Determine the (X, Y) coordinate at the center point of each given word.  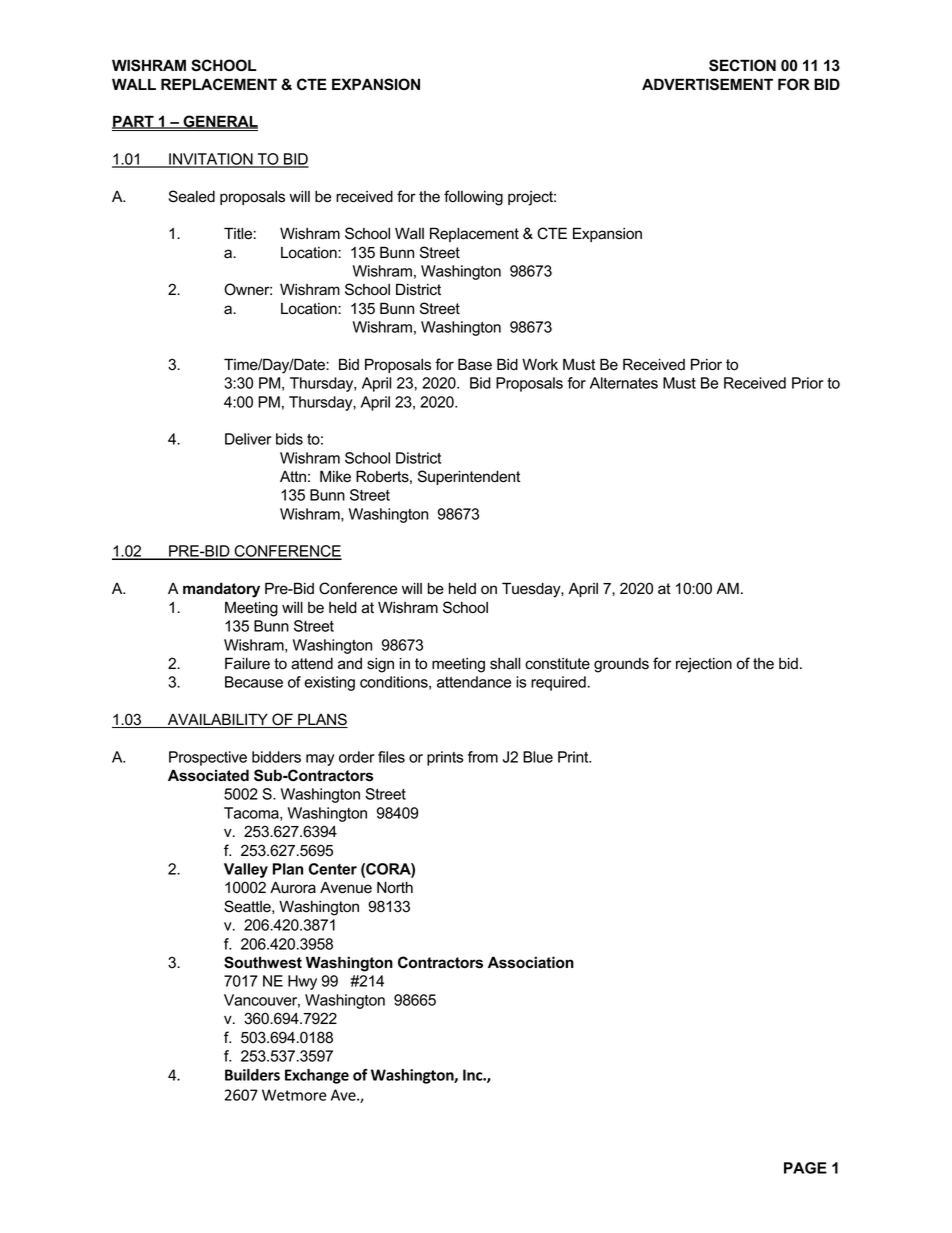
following (473, 198)
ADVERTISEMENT (707, 84)
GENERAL (219, 122)
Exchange (317, 1076)
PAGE (805, 1168)
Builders (252, 1075)
